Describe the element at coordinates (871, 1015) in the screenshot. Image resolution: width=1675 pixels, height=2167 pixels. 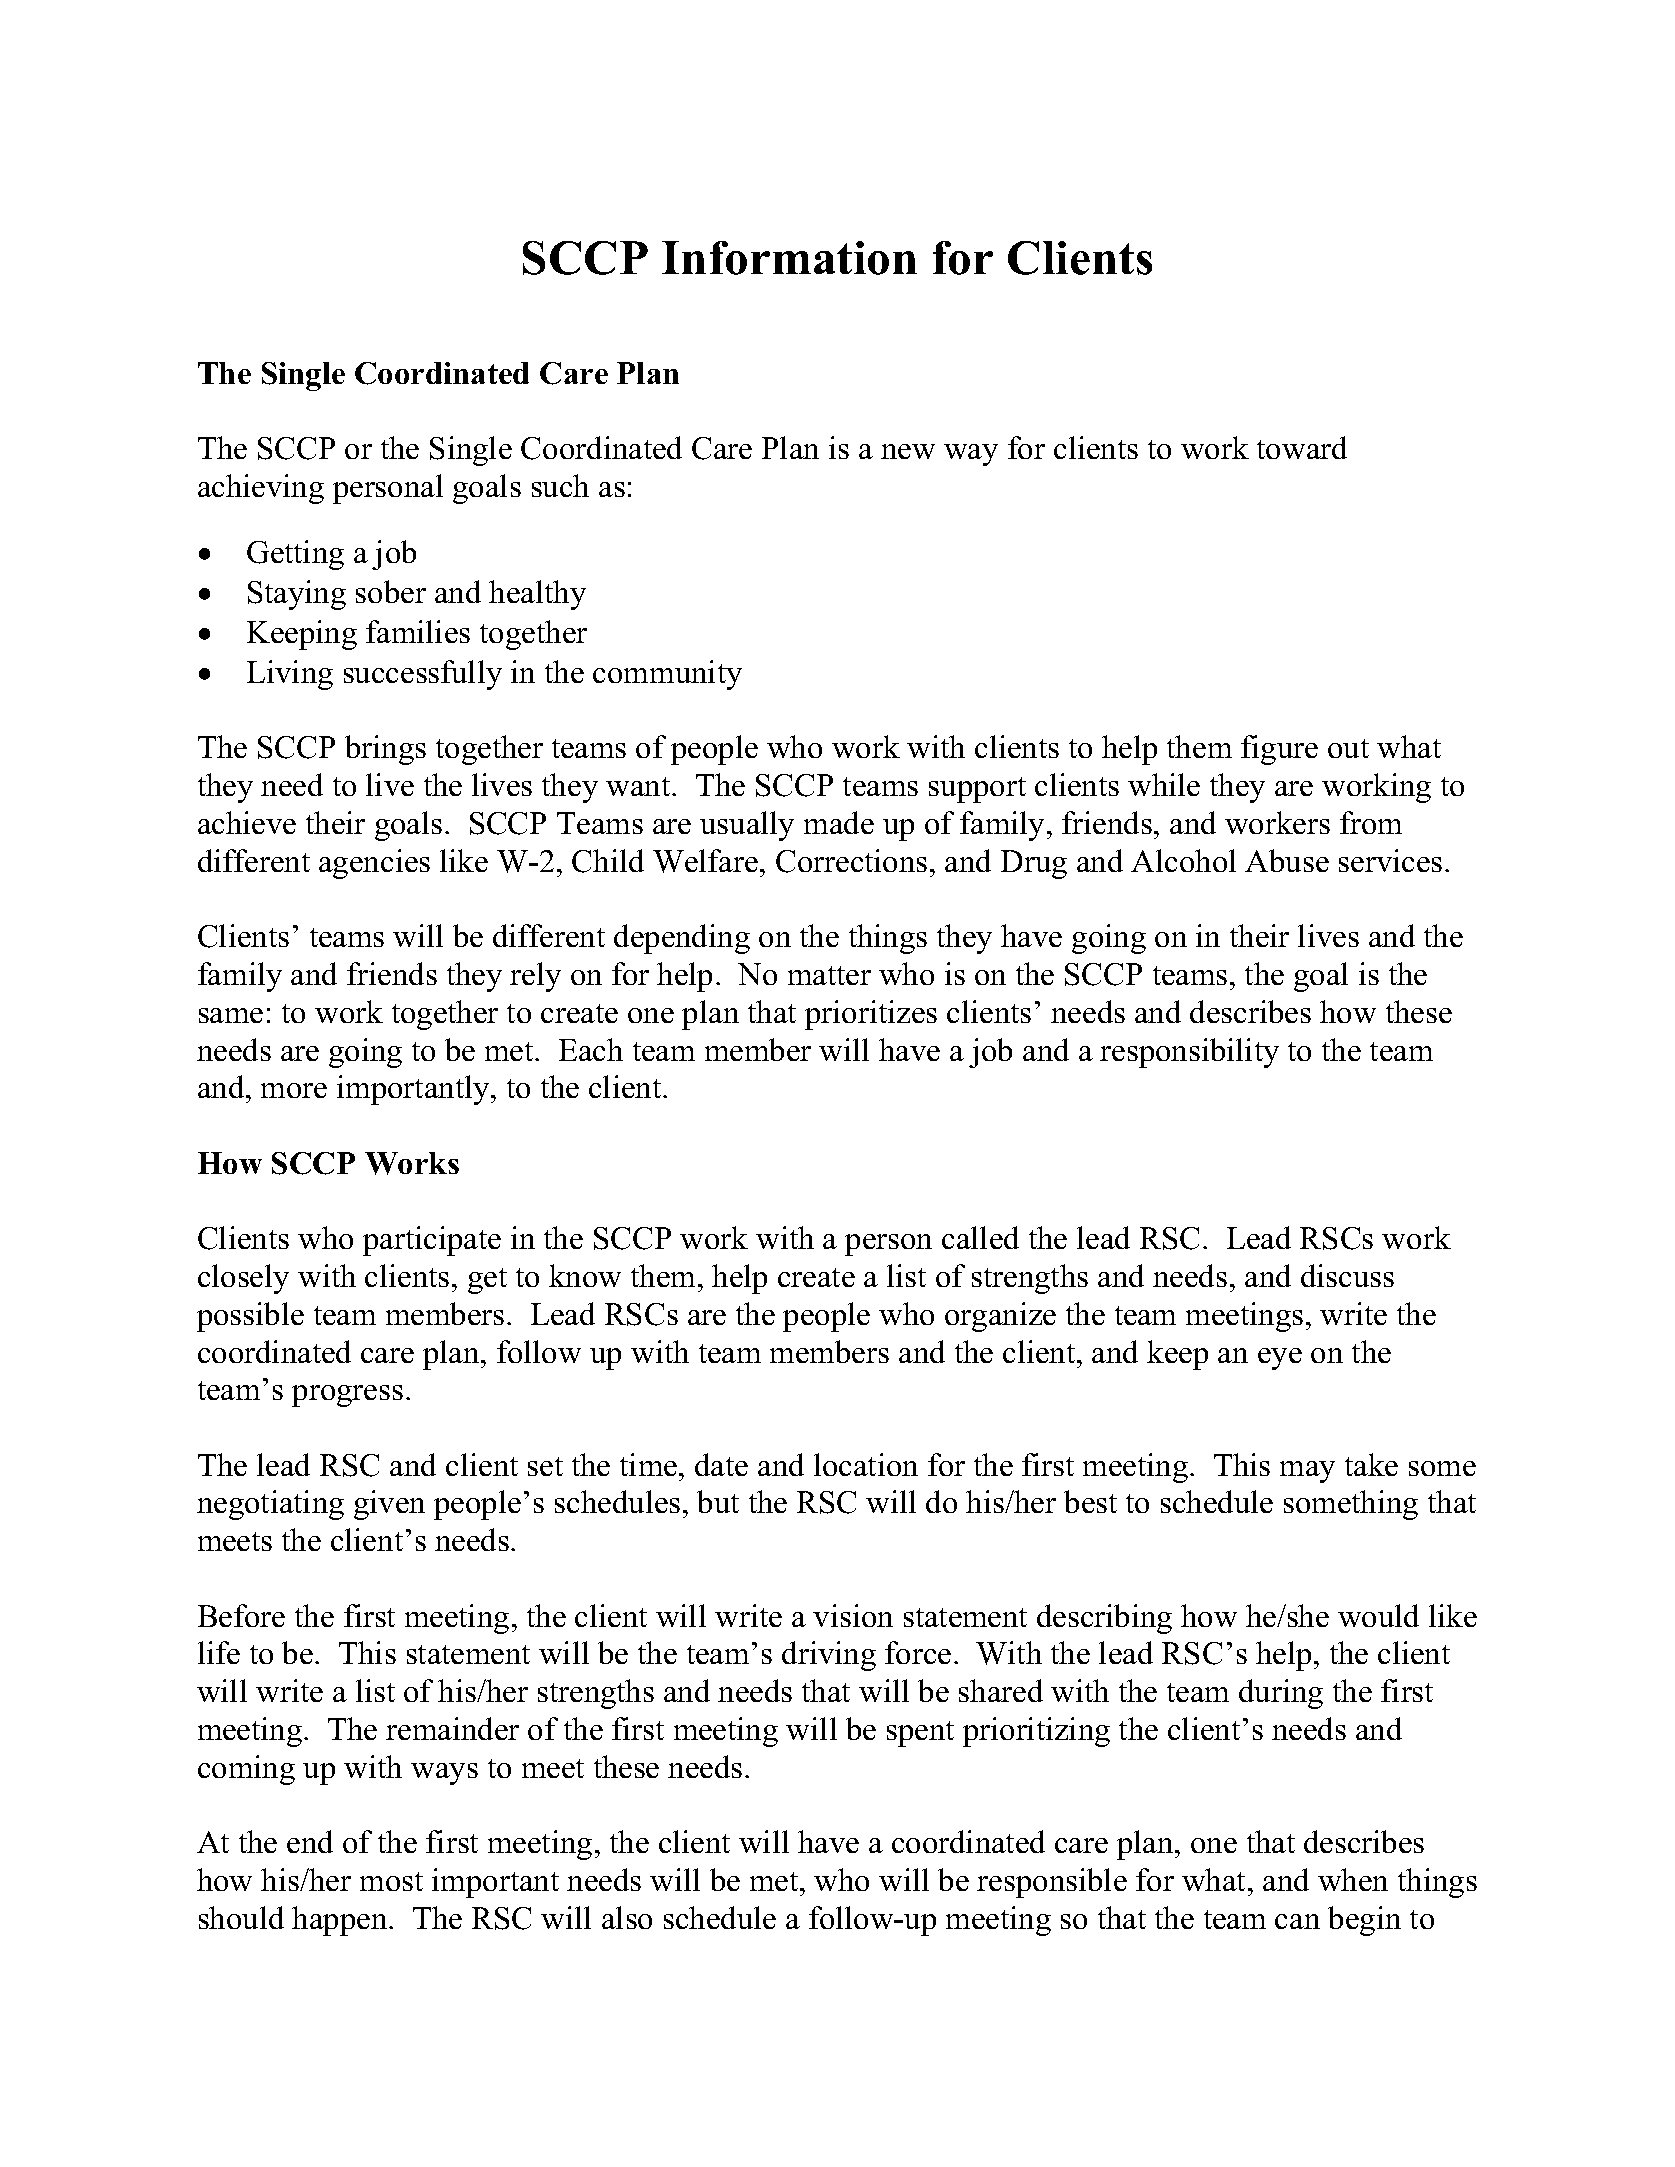
I see `prioritizes` at that location.
